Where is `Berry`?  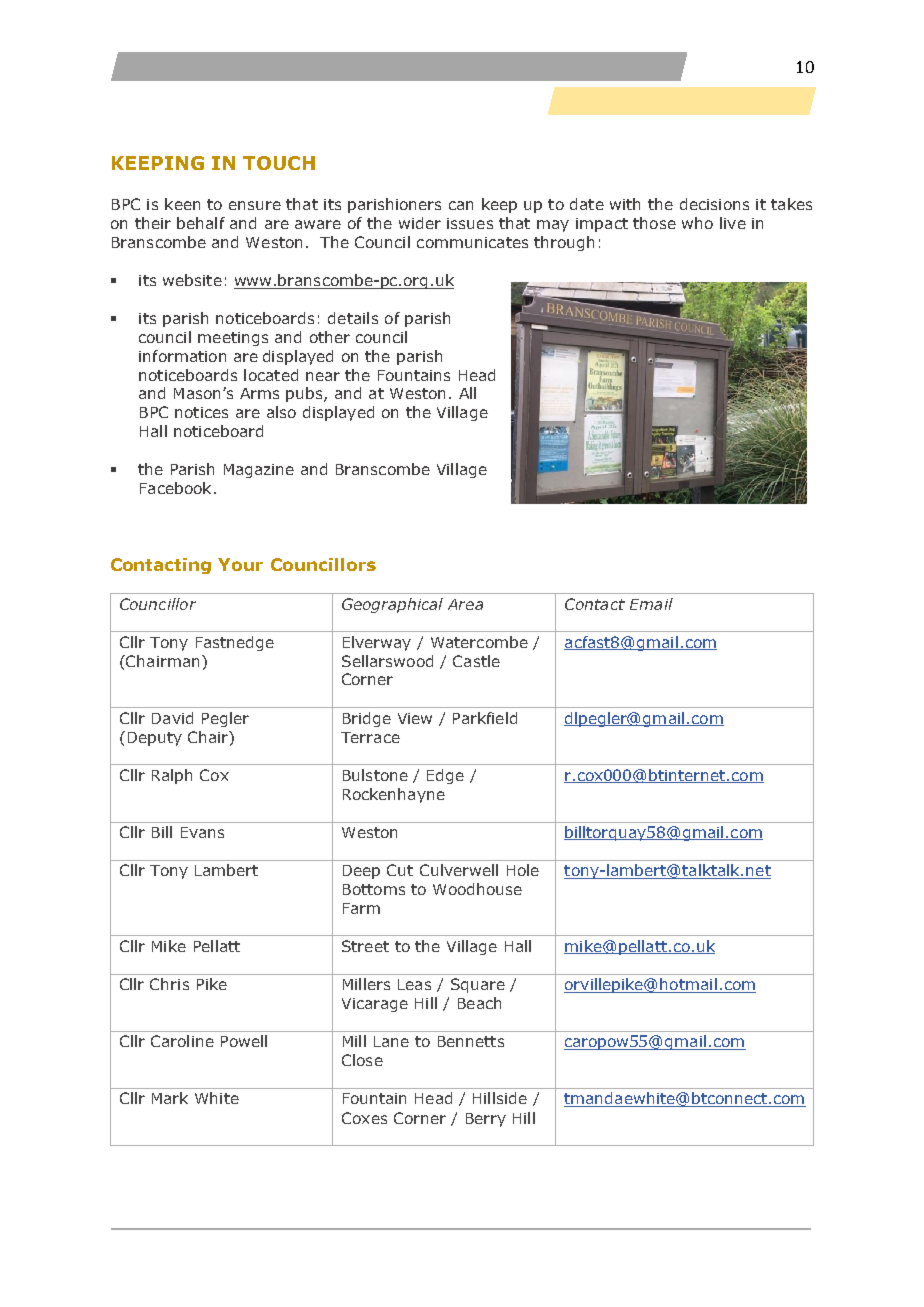 Berry is located at coordinates (486, 1120).
